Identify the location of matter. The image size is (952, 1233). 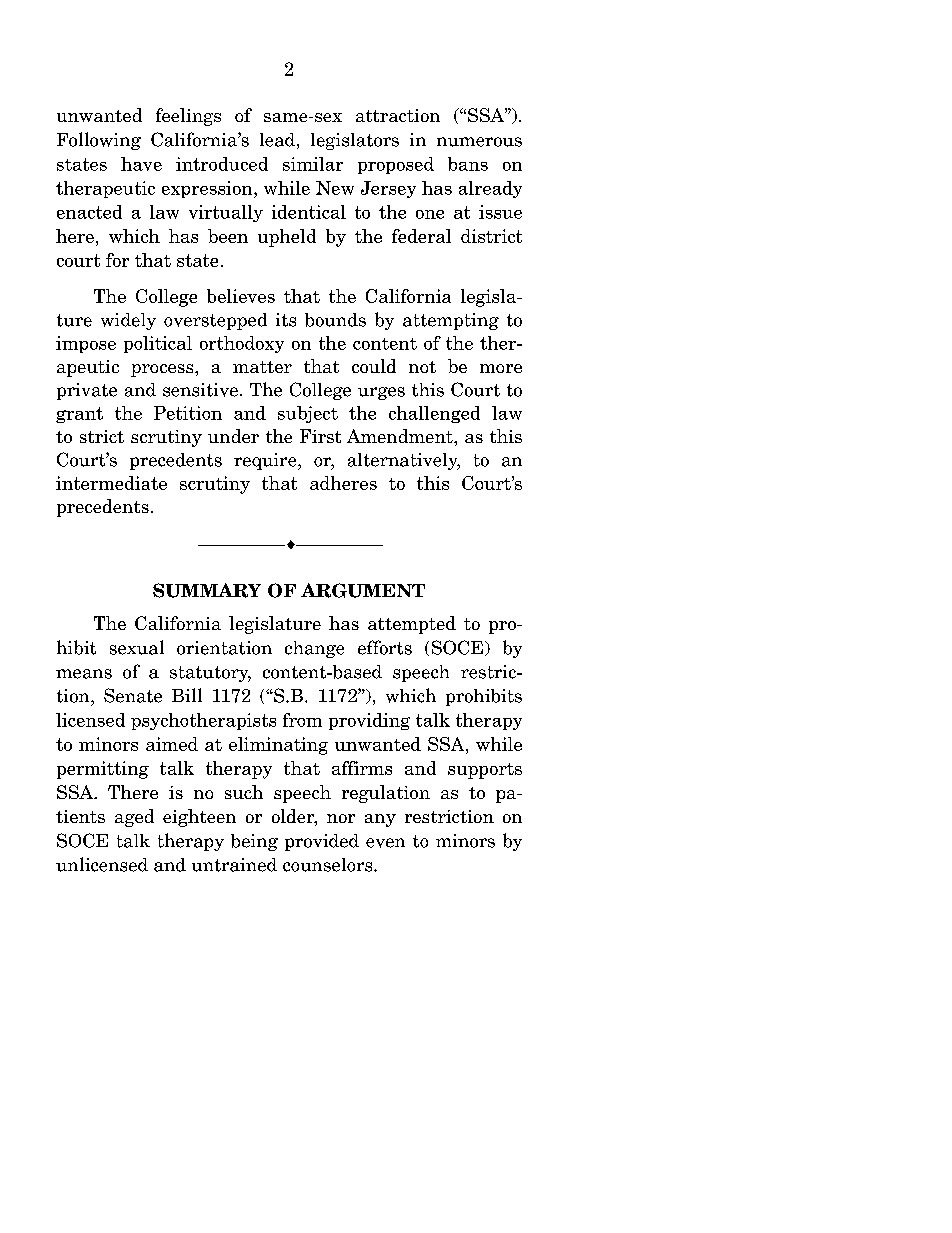
(262, 367).
